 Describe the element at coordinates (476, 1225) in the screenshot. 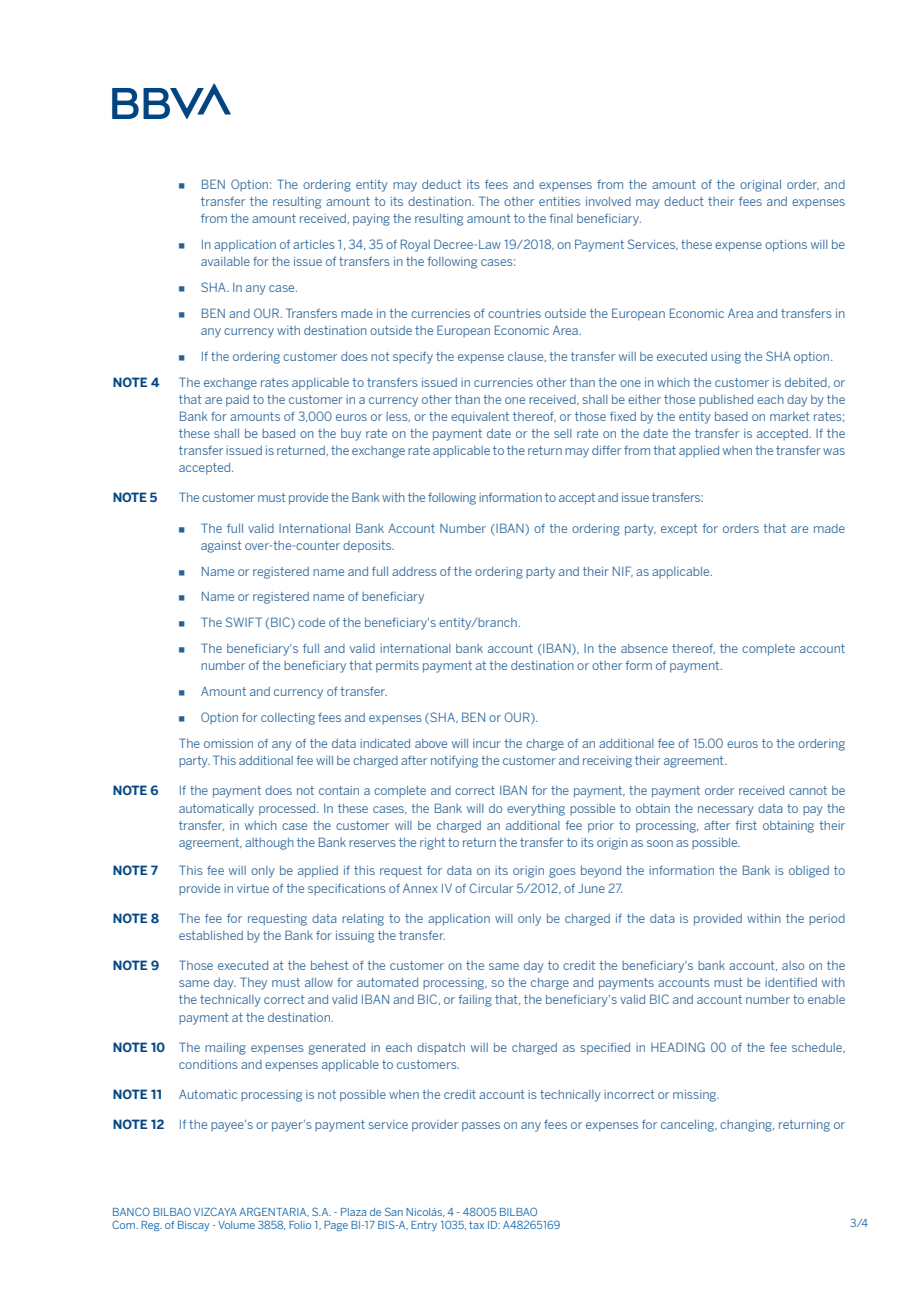

I see `tax` at that location.
